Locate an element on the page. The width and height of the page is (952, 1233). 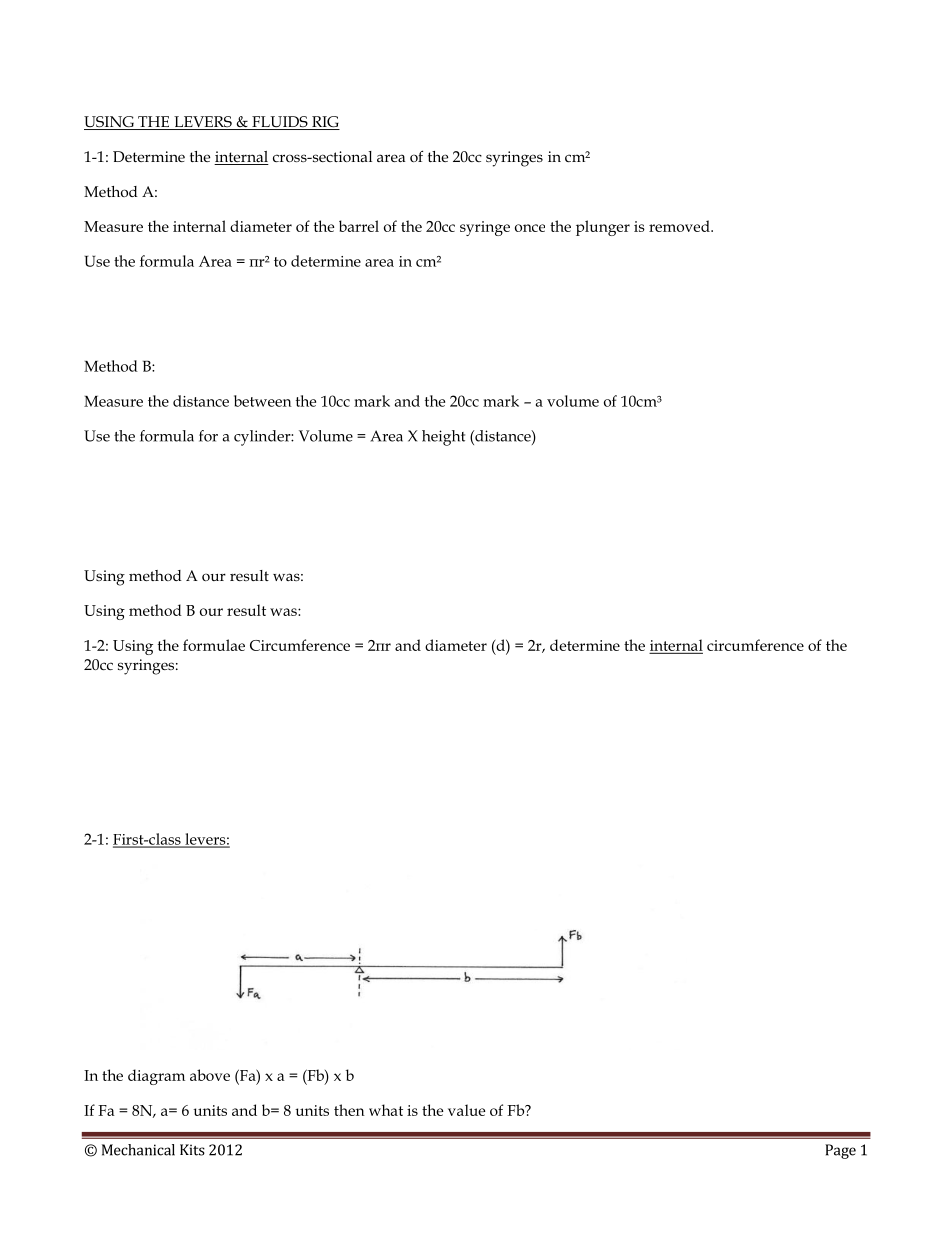
height is located at coordinates (443, 438).
